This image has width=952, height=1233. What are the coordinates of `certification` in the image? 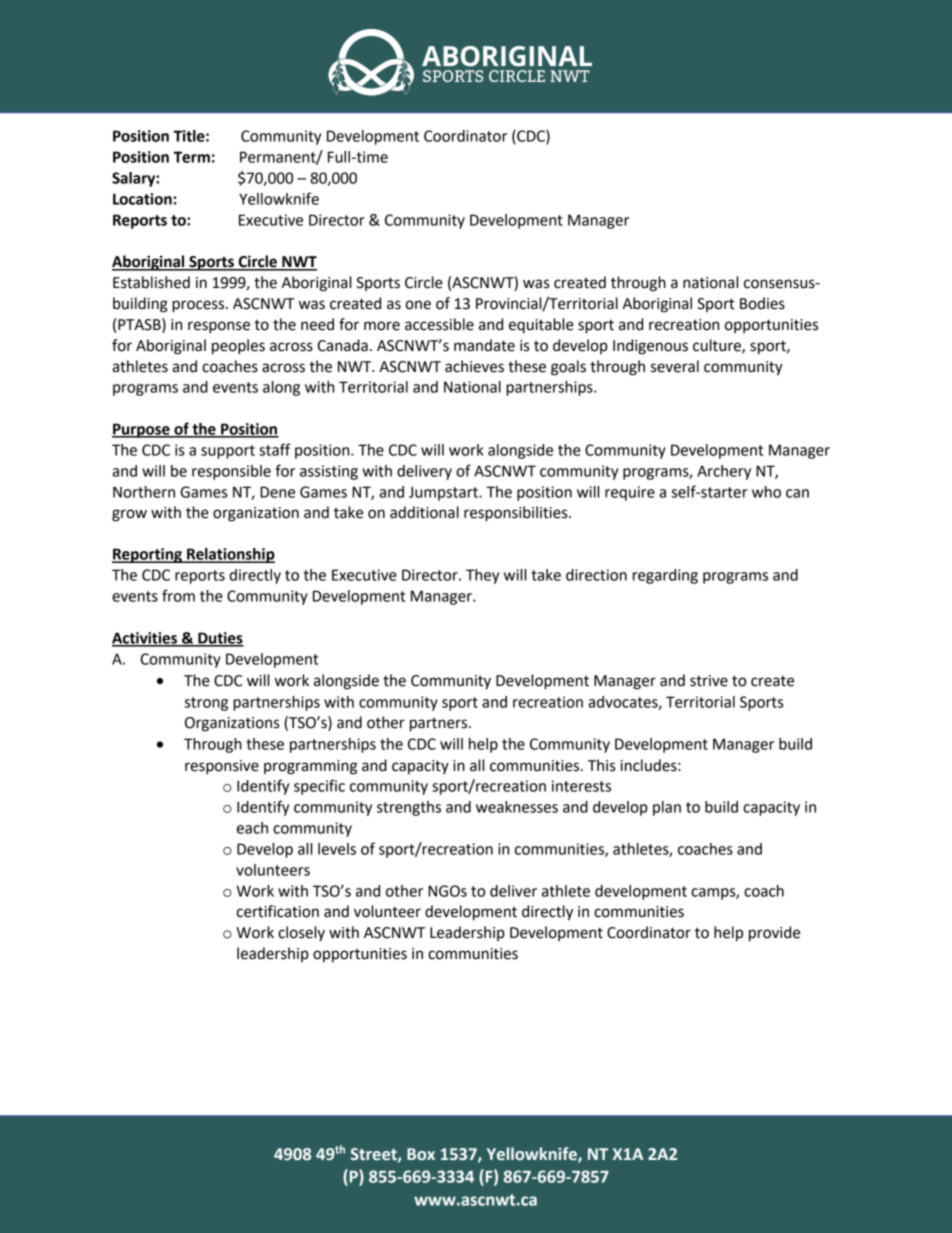 It's located at (278, 911).
